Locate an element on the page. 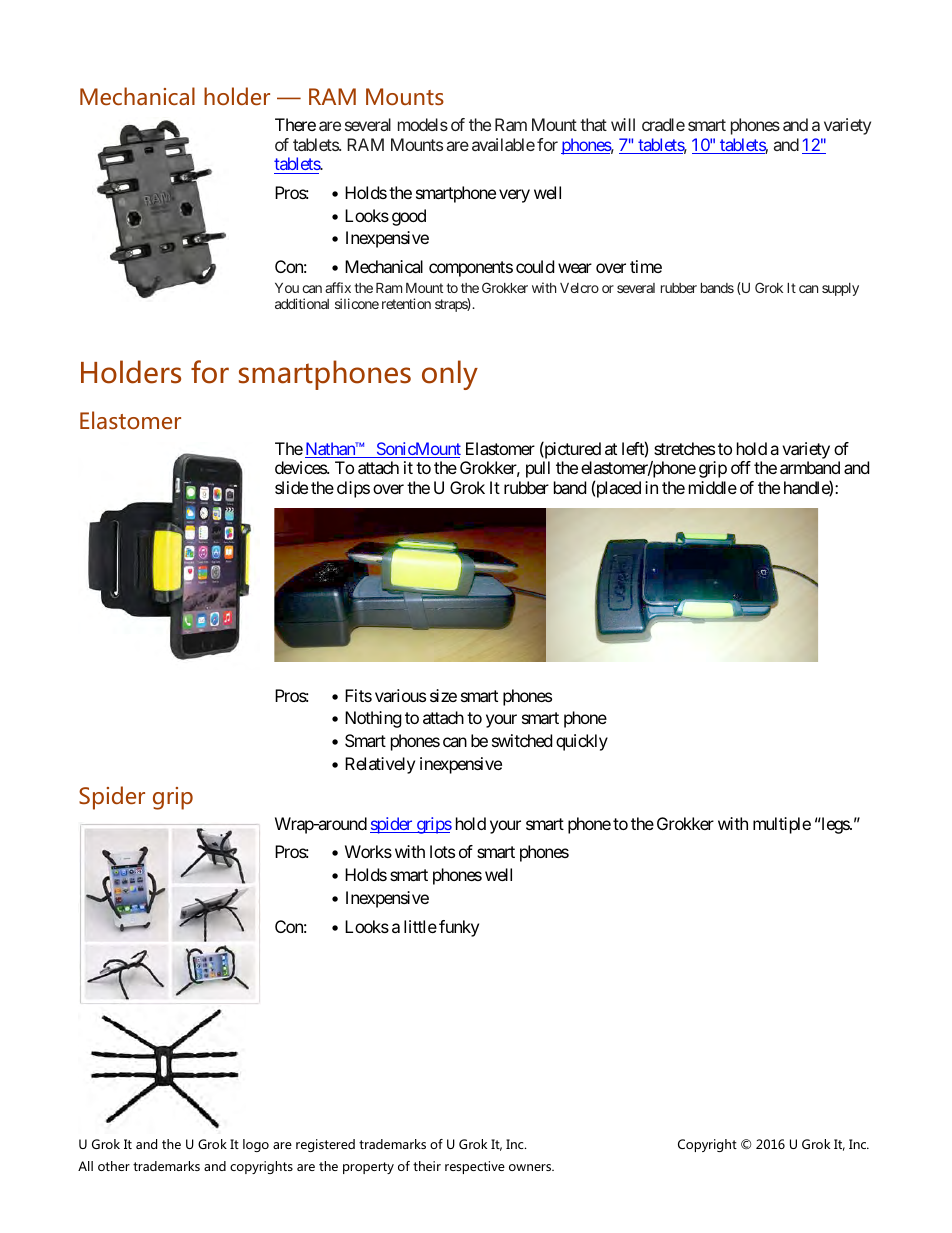  off is located at coordinates (741, 467).
